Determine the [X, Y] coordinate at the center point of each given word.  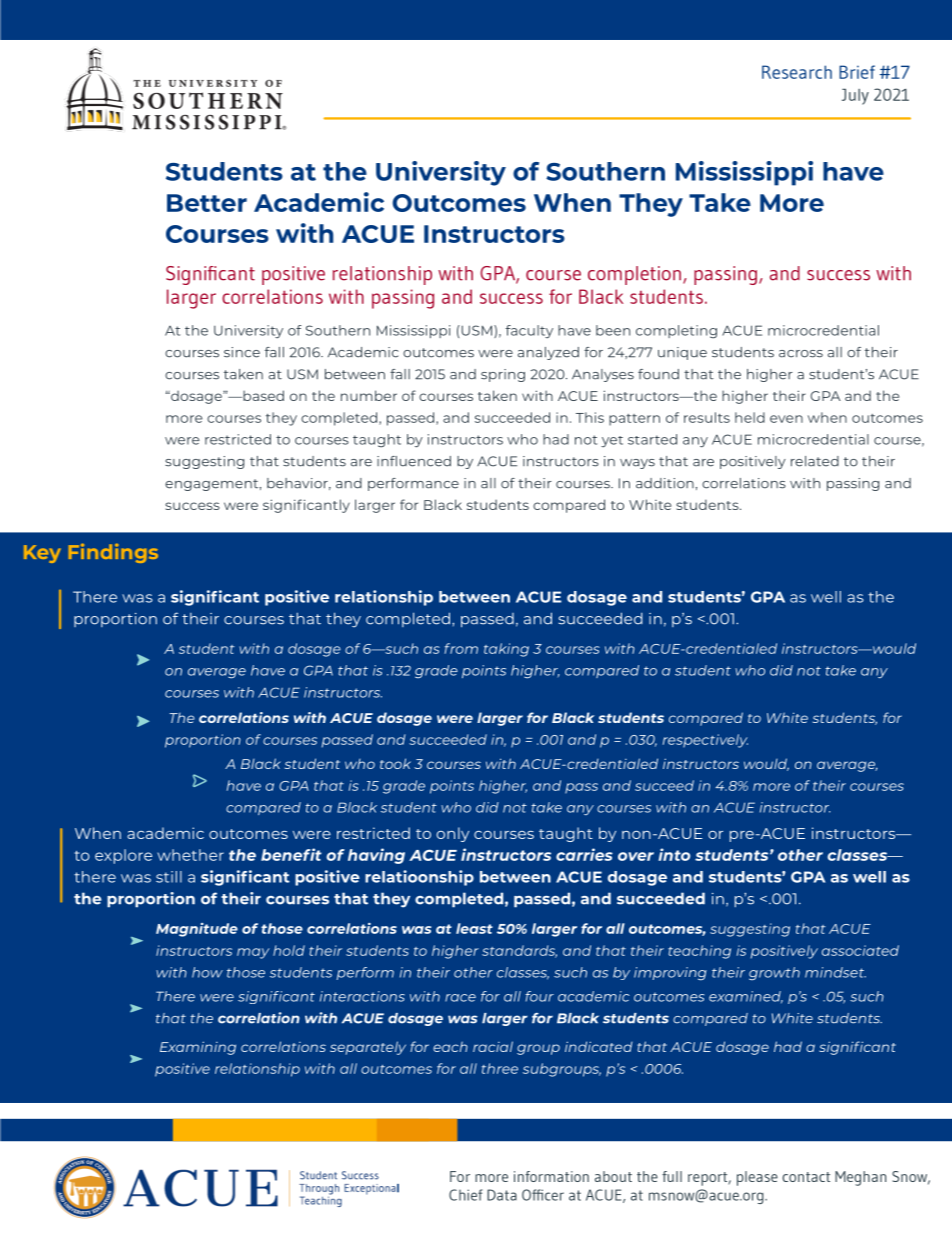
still [169, 877]
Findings [113, 553]
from [461, 648]
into [674, 854]
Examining [198, 1048]
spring [503, 375]
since [242, 352]
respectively [705, 741]
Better [207, 203]
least [474, 928]
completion [634, 275]
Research [797, 72]
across [801, 354]
